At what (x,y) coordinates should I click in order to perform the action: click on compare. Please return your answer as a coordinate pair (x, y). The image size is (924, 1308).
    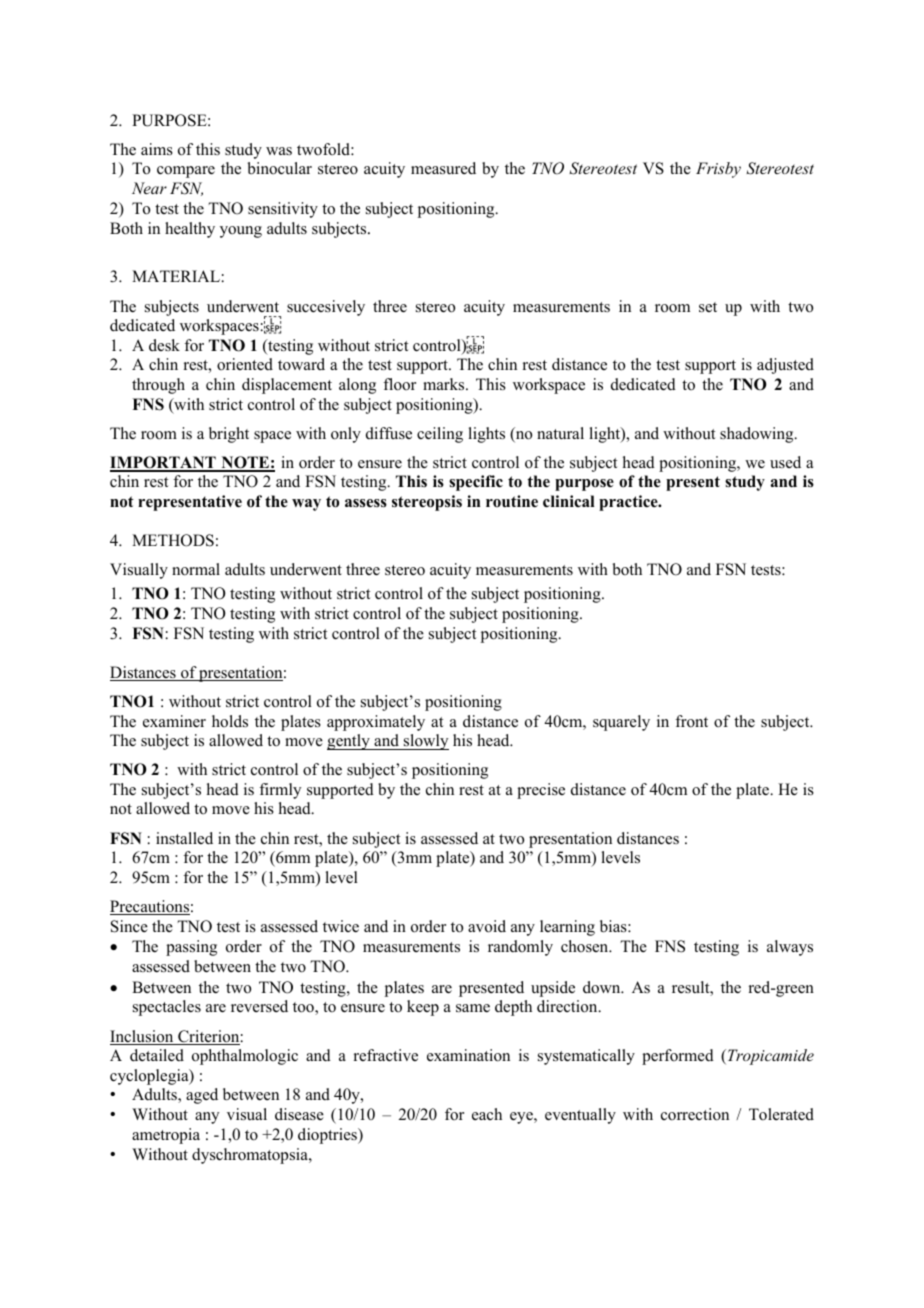
    Looking at the image, I should click on (186, 172).
